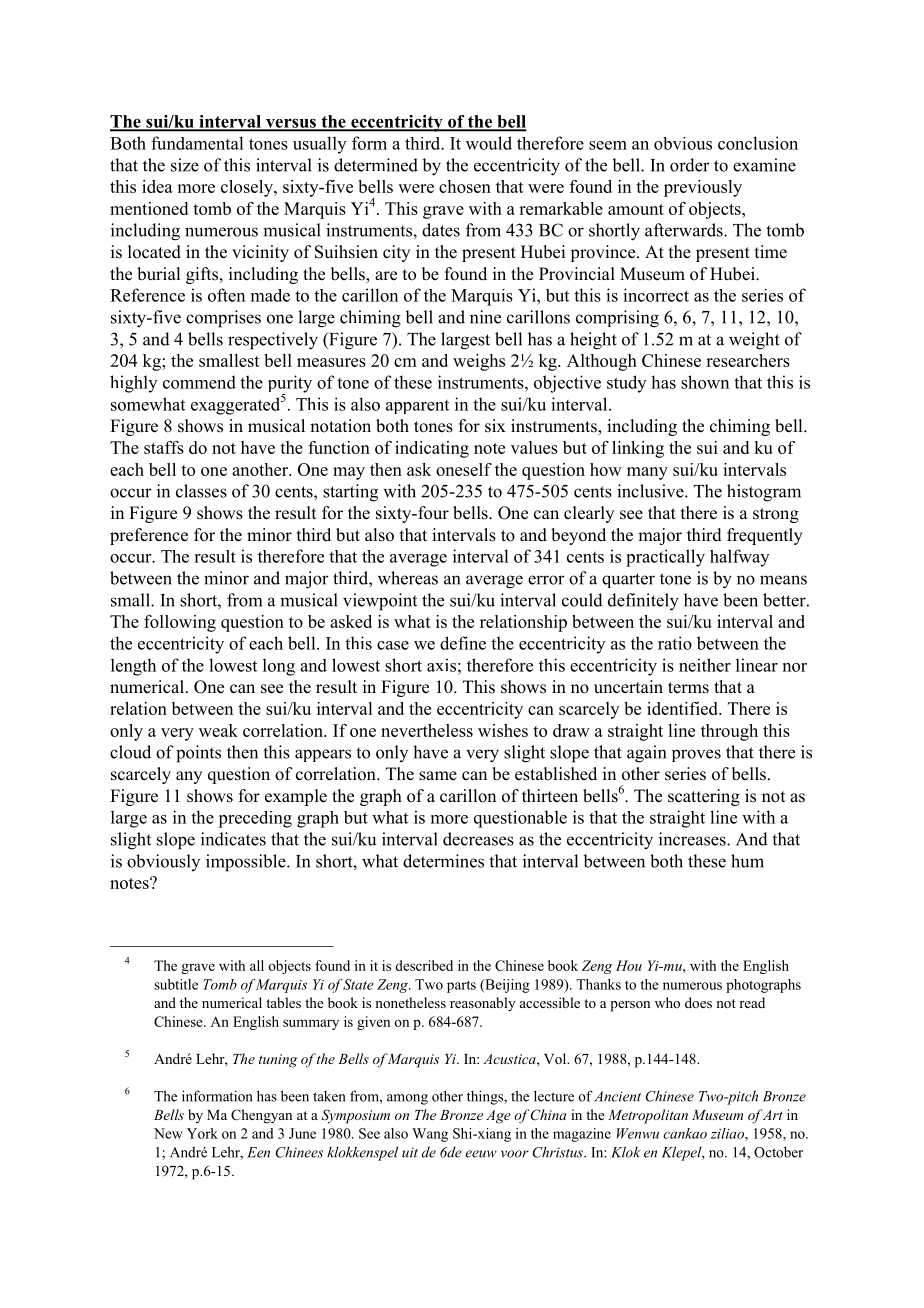  Describe the element at coordinates (698, 1002) in the screenshot. I see `does` at that location.
